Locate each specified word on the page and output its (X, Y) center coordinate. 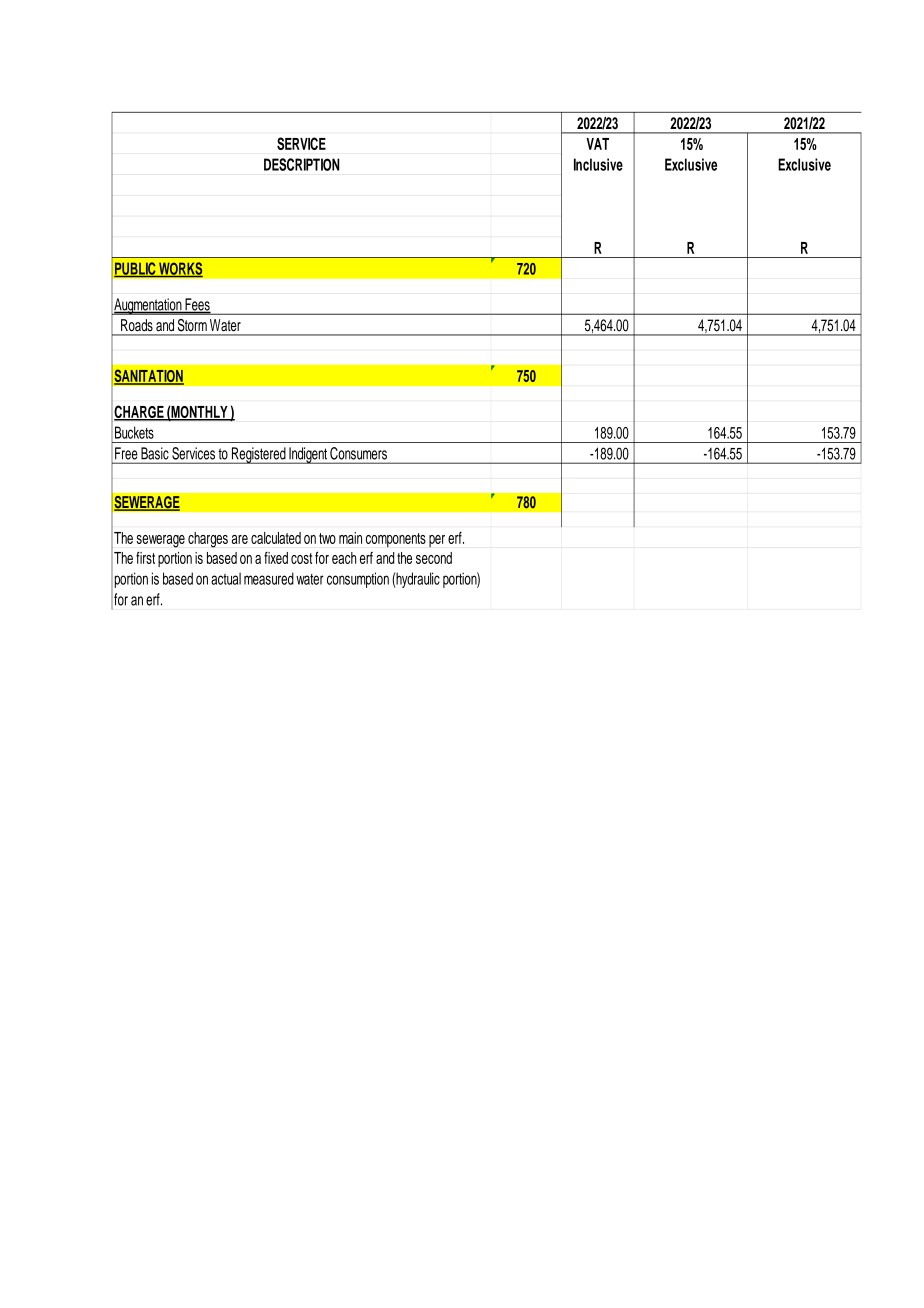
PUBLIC (136, 269)
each (344, 558)
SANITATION (149, 377)
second (434, 558)
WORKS (180, 269)
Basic (155, 453)
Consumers (358, 453)
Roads (137, 325)
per (437, 541)
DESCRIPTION (301, 164)
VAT (597, 144)
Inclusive (598, 164)
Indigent (308, 455)
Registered (258, 455)
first (145, 558)
